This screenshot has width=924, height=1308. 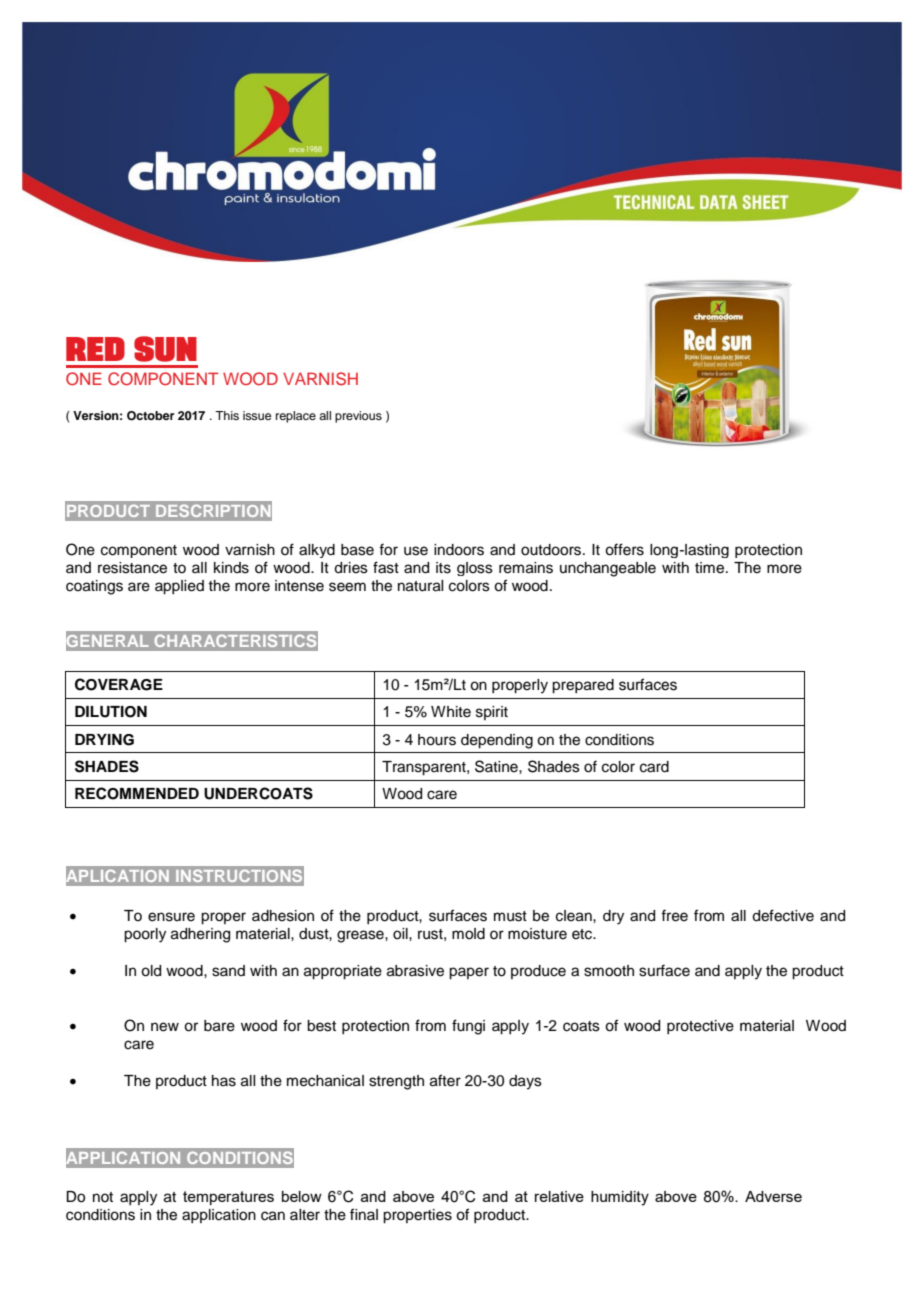 I want to click on abrasive, so click(x=415, y=971).
